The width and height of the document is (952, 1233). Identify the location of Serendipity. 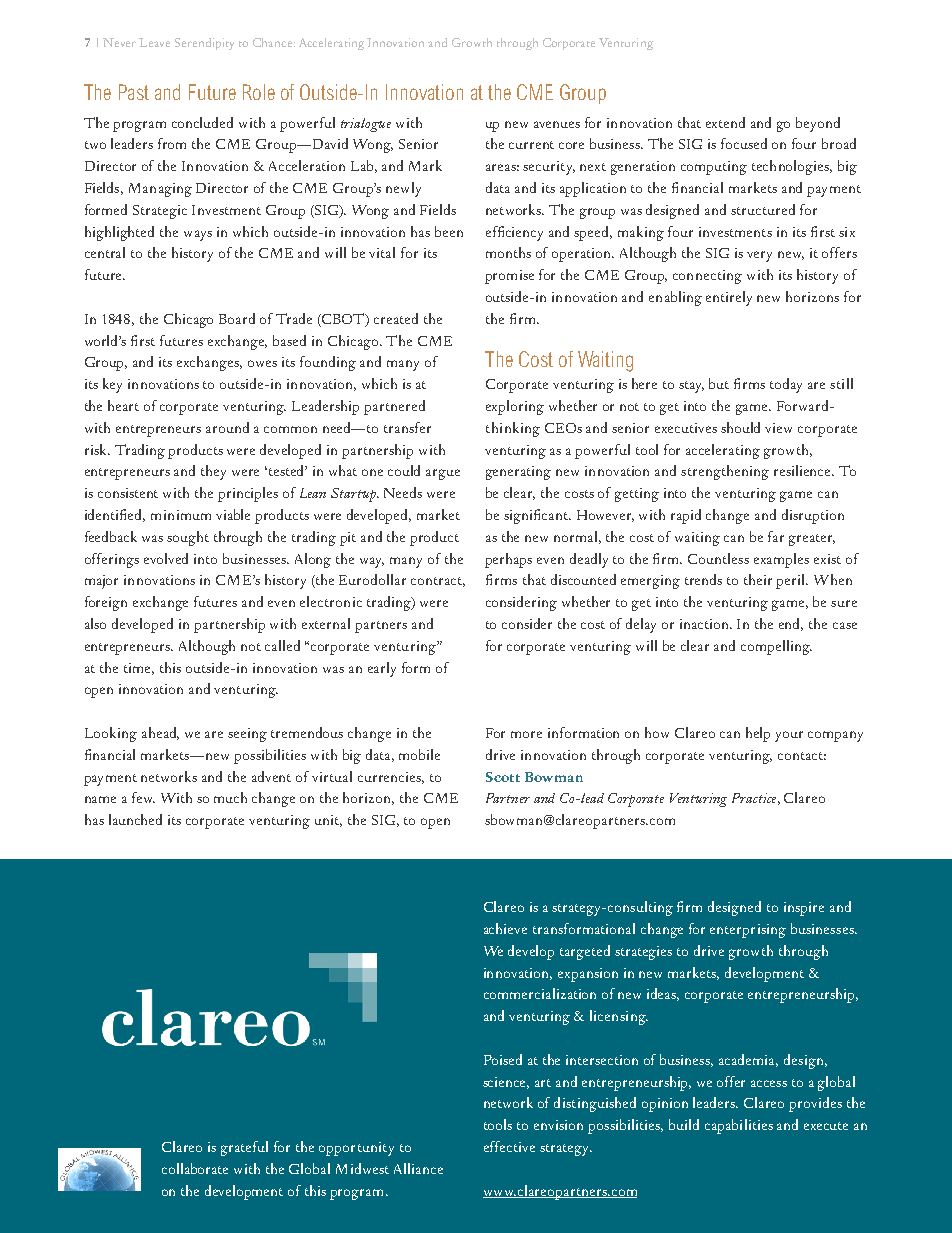
(204, 44).
